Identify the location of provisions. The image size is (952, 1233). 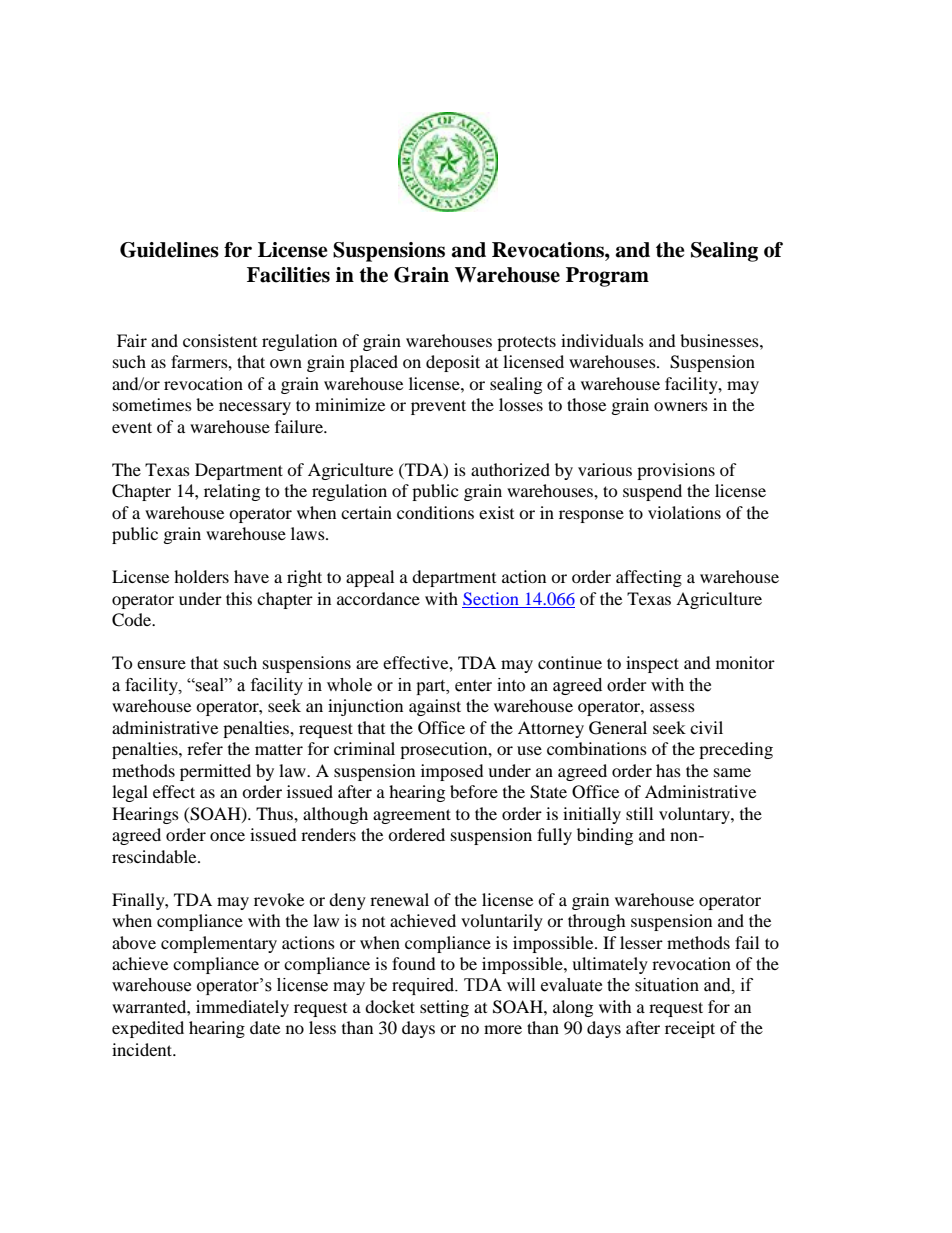
(676, 471).
